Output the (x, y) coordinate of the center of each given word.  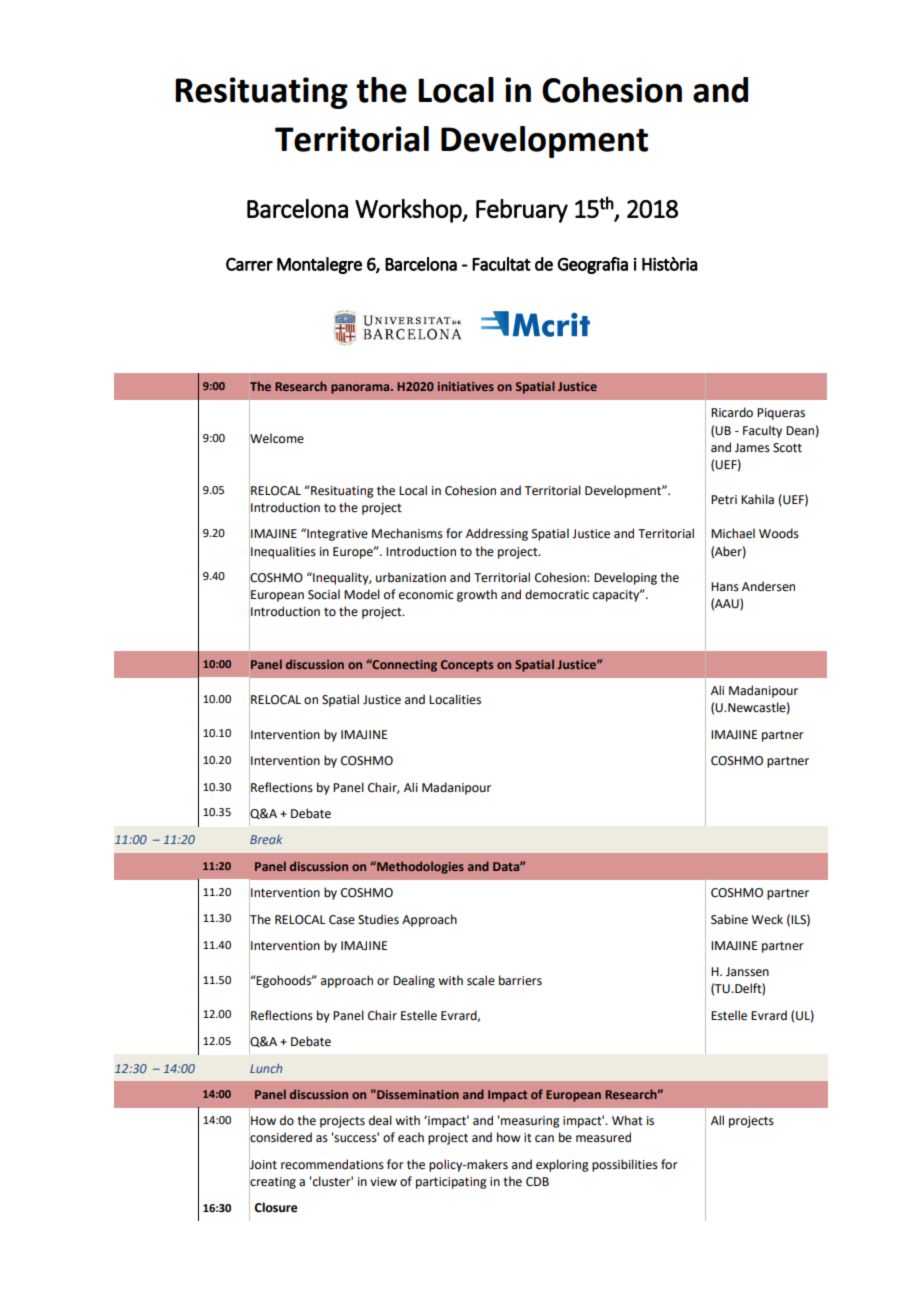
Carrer (249, 264)
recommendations (332, 1164)
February (522, 211)
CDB (537, 1182)
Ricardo (732, 412)
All (717, 1120)
